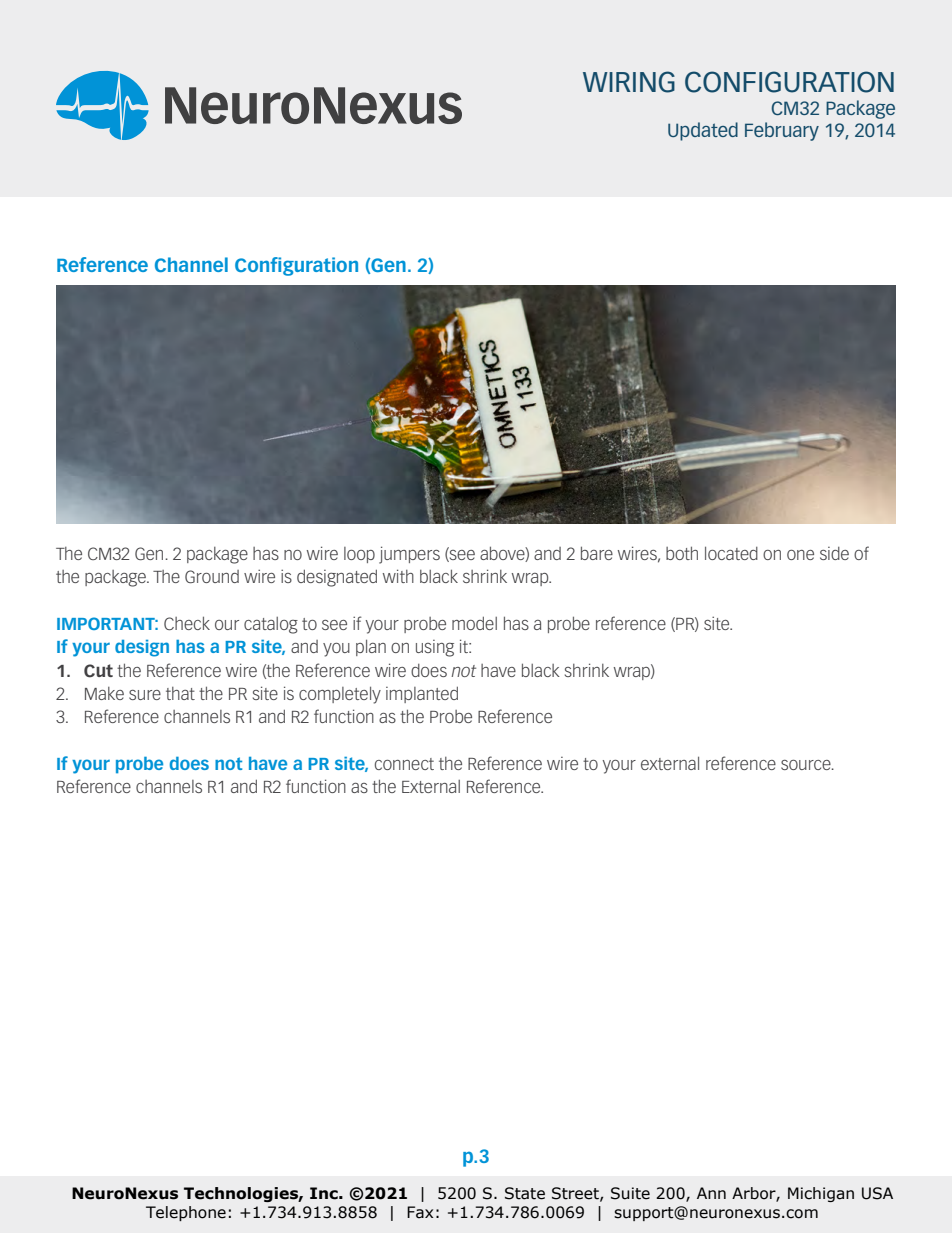 This screenshot has width=952, height=1233. I want to click on side, so click(834, 553).
